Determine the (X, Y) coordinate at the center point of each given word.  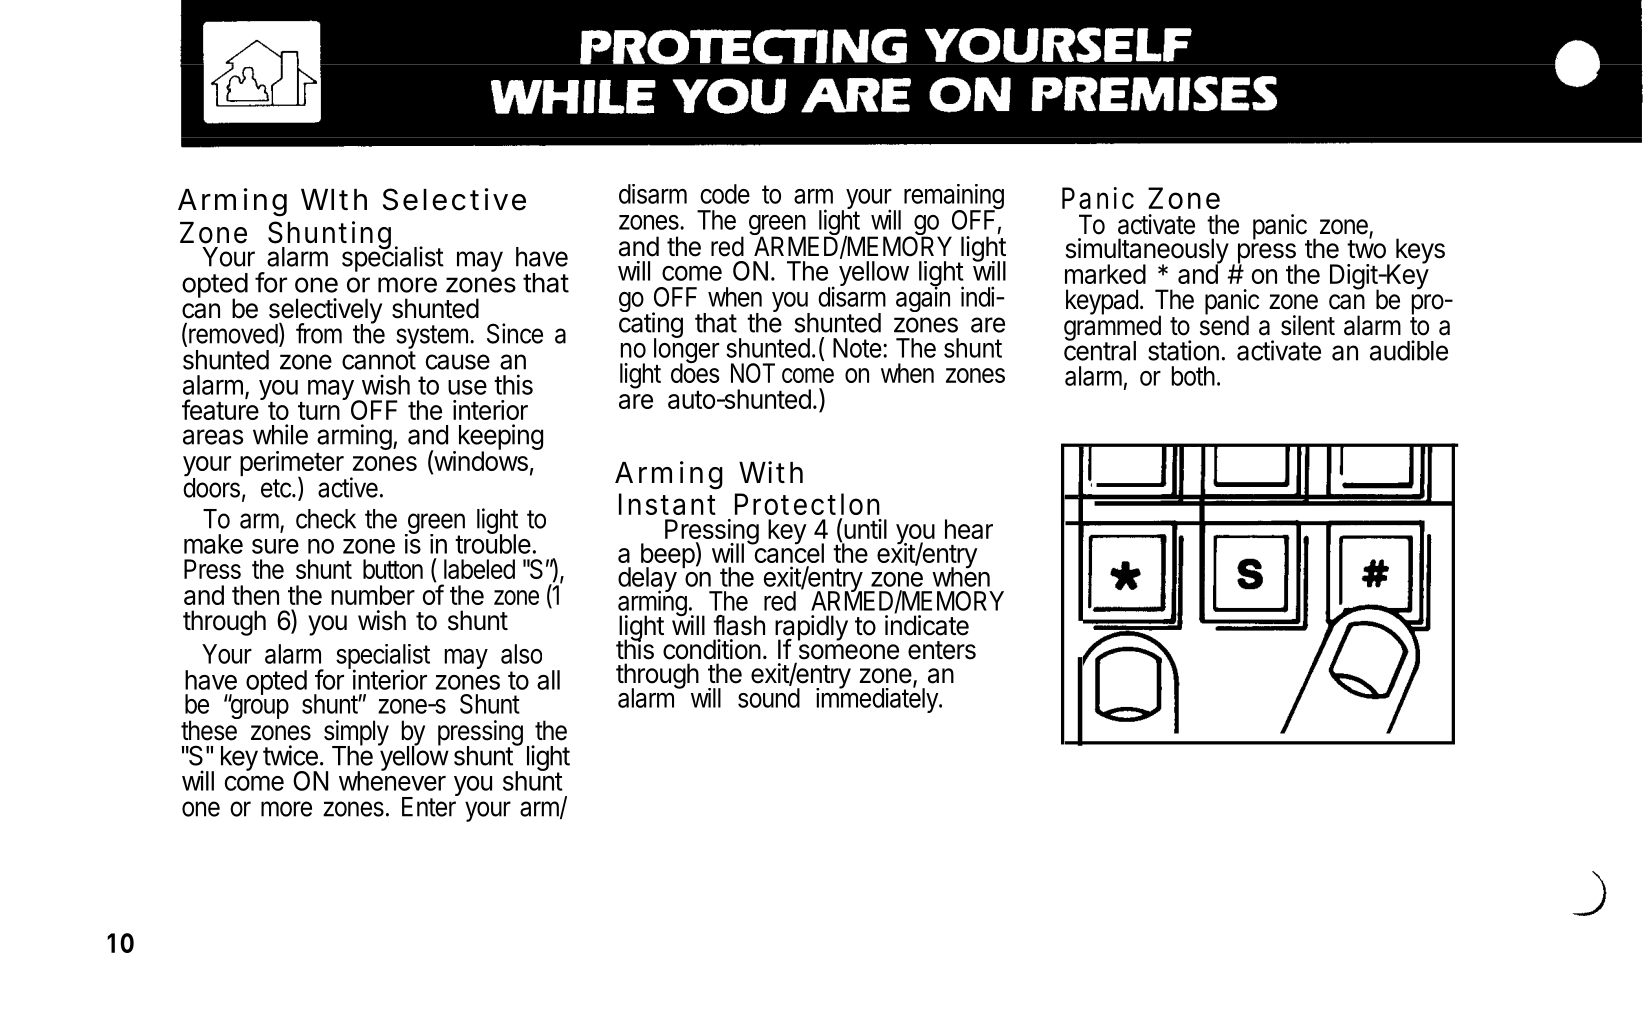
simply (356, 734)
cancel (788, 552)
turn (319, 411)
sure (275, 546)
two (1366, 248)
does (695, 372)
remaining (954, 198)
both (1193, 376)
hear (969, 529)
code (725, 194)
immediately (878, 699)
